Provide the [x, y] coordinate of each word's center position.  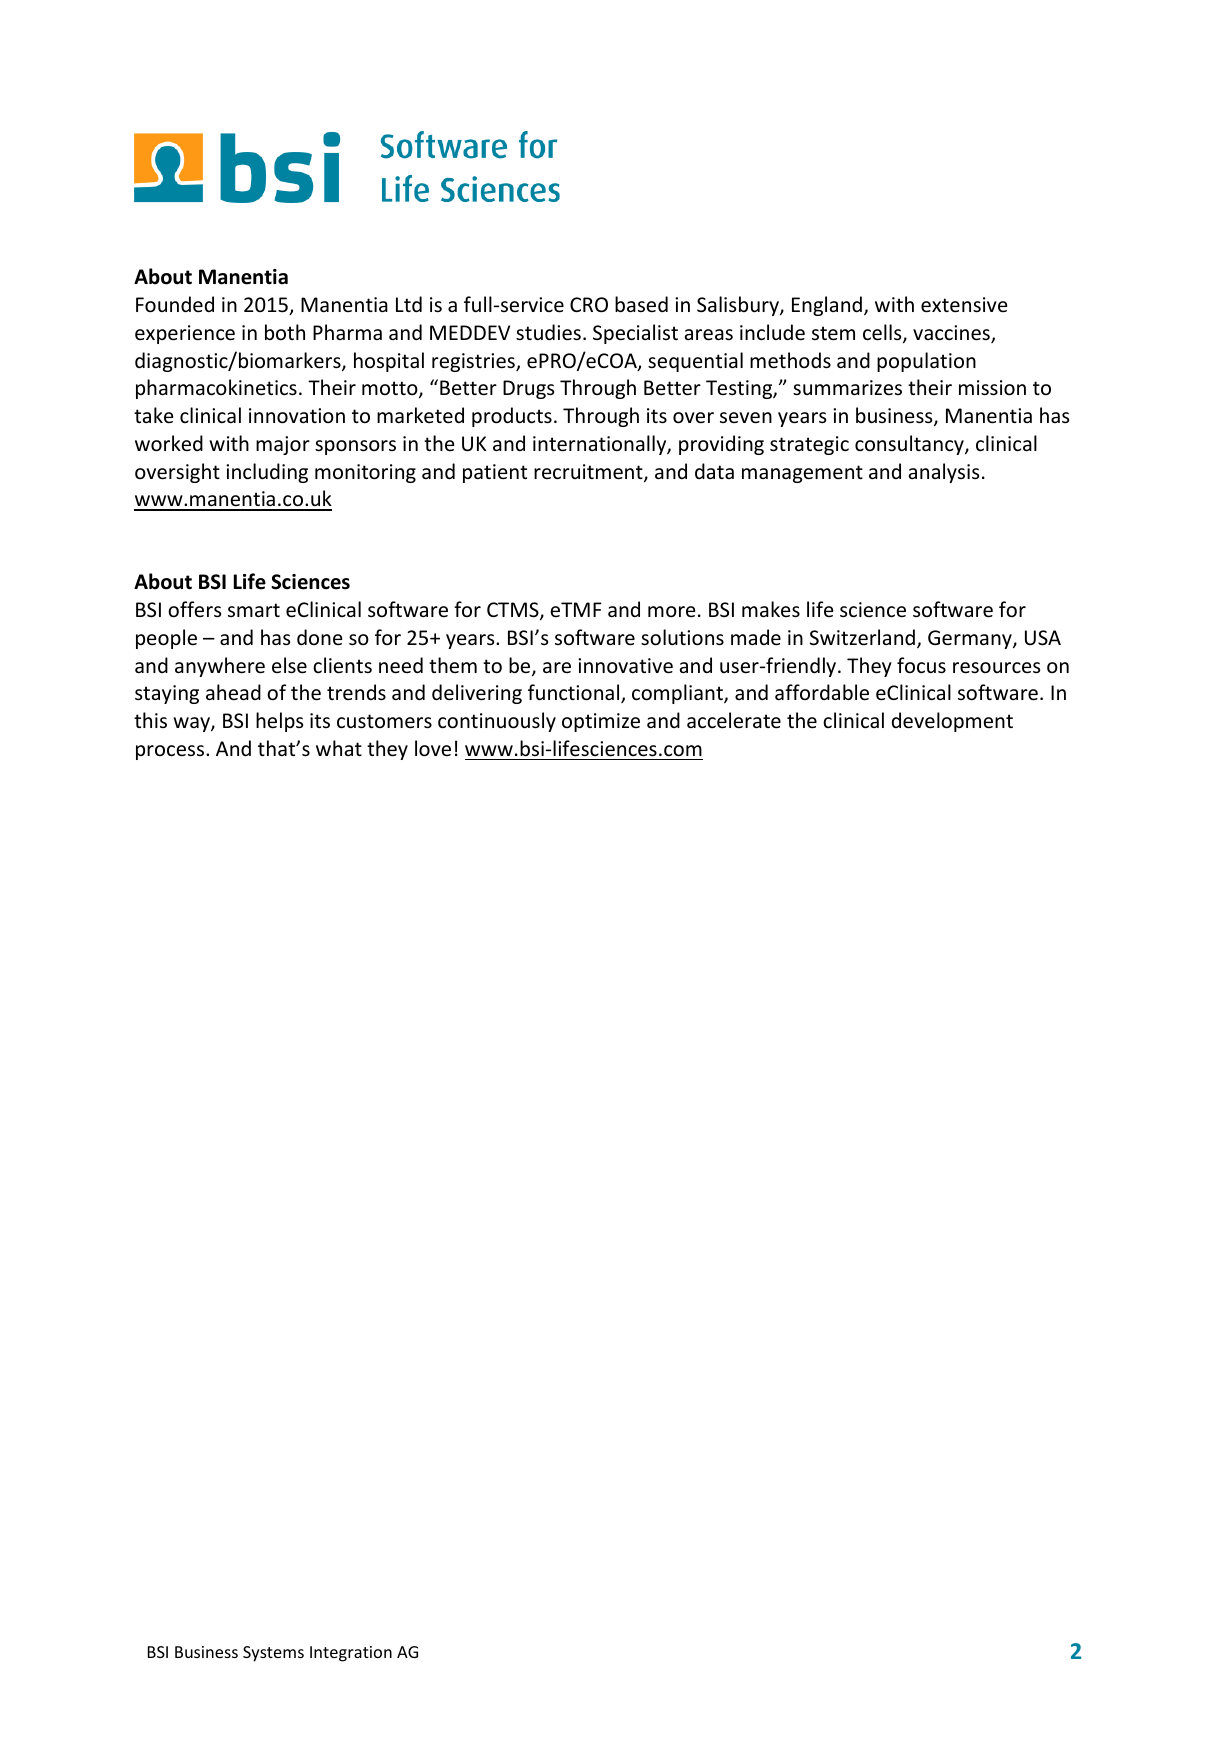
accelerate [734, 720]
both [285, 332]
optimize [601, 722]
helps [279, 722]
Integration [351, 1654]
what [339, 748]
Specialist [635, 334]
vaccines [952, 334]
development [952, 722]
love [433, 748]
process [171, 752]
